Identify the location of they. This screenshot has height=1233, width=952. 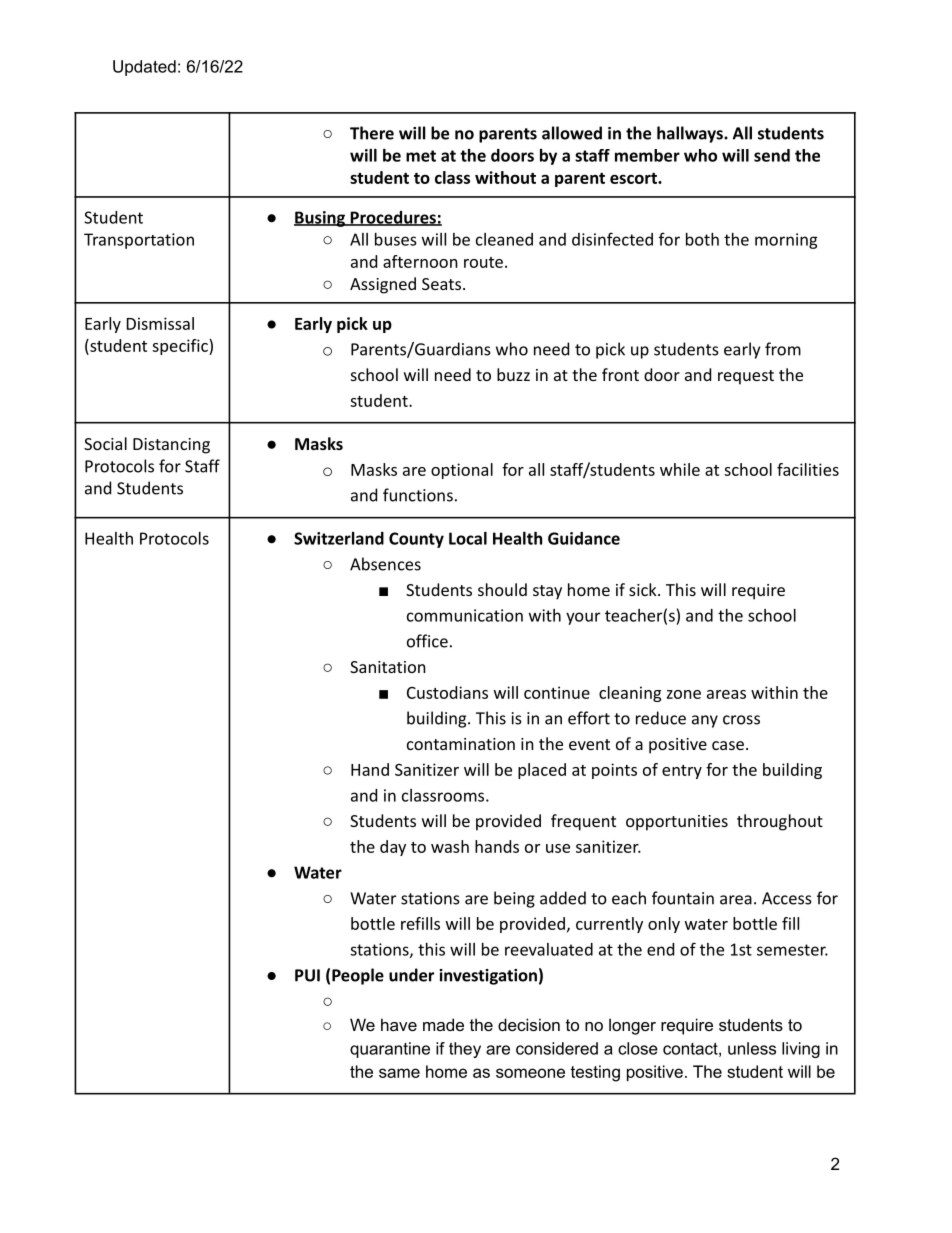
(465, 1050).
